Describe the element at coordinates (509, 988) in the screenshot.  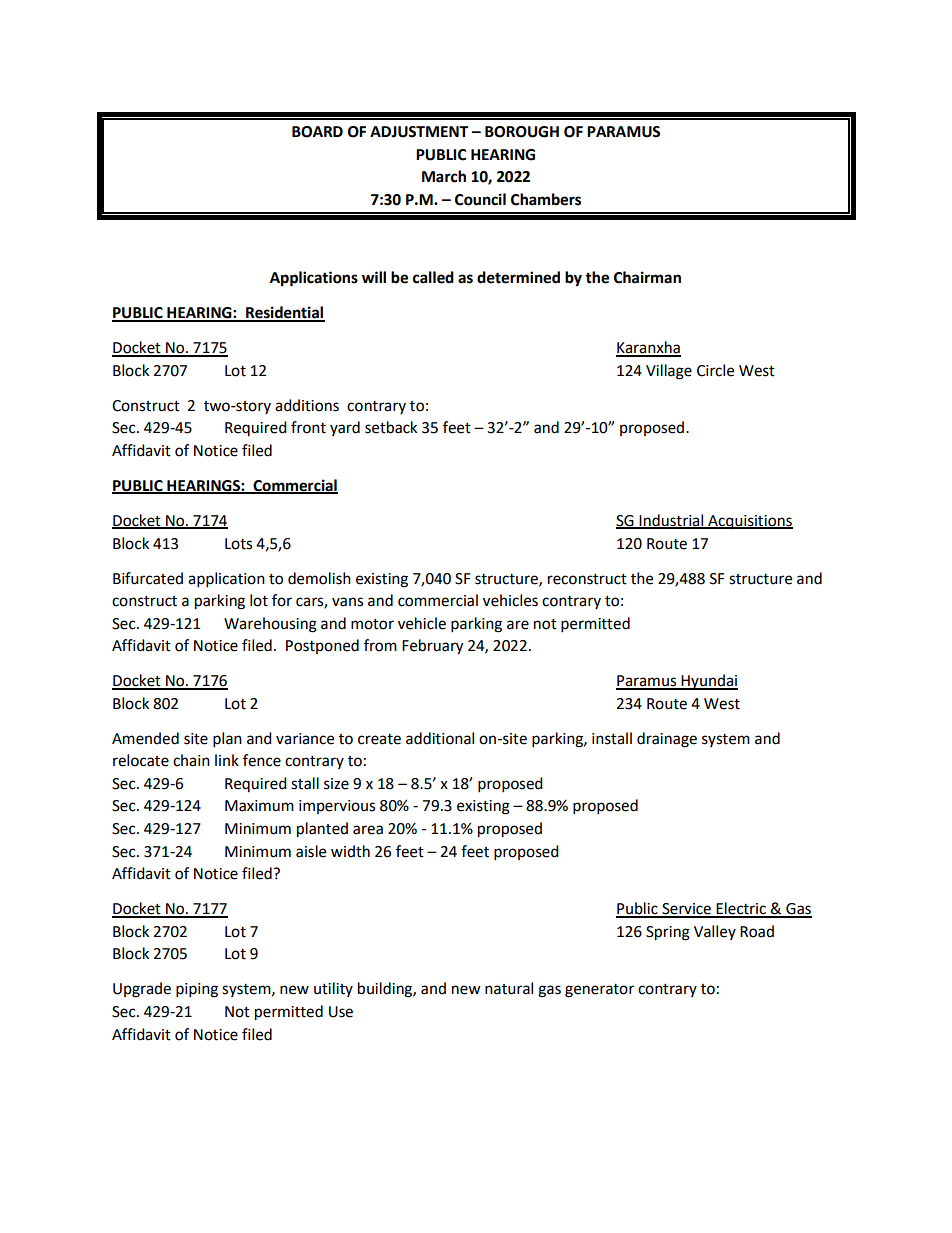
I see `natural` at that location.
